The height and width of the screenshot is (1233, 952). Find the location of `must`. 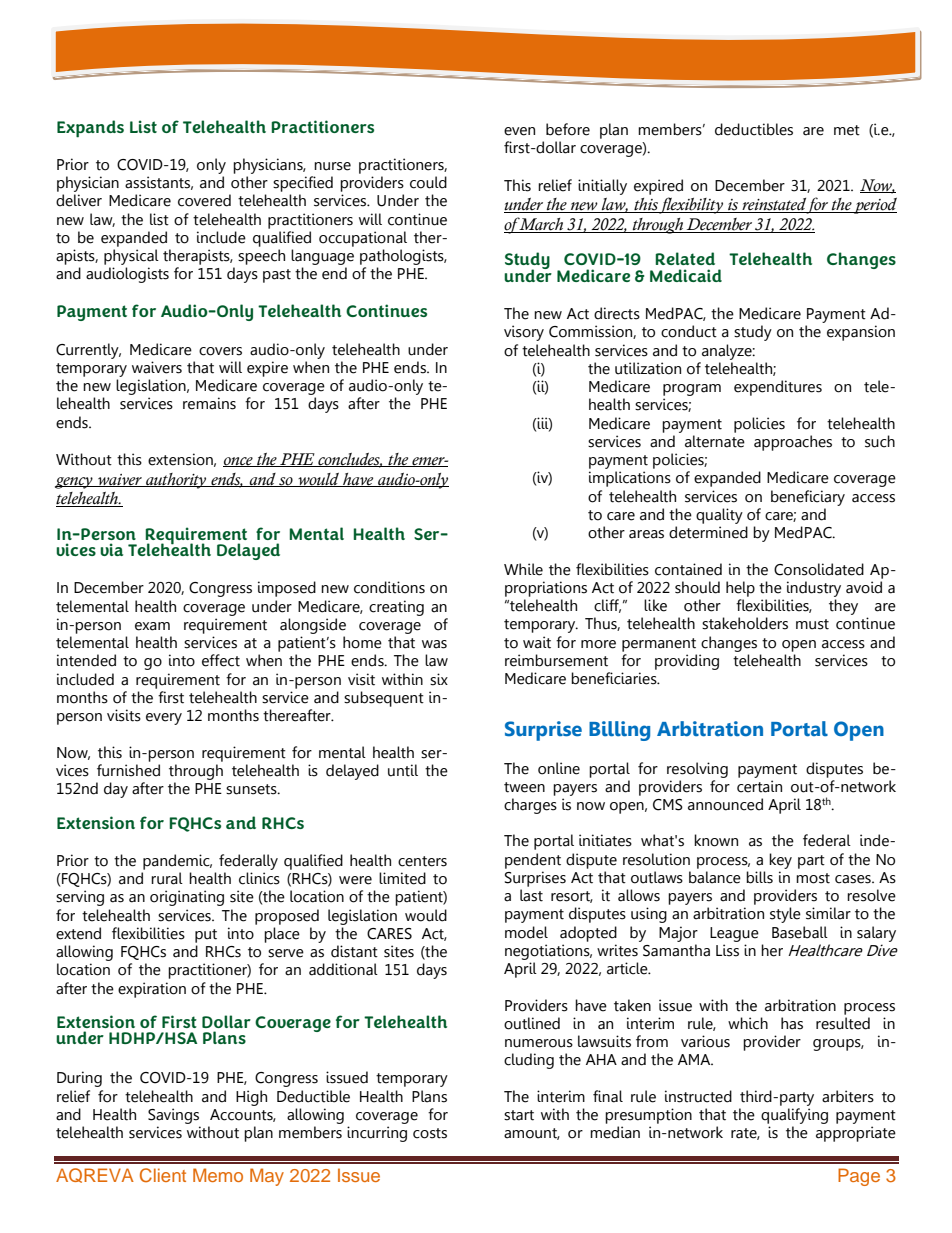

must is located at coordinates (812, 624).
